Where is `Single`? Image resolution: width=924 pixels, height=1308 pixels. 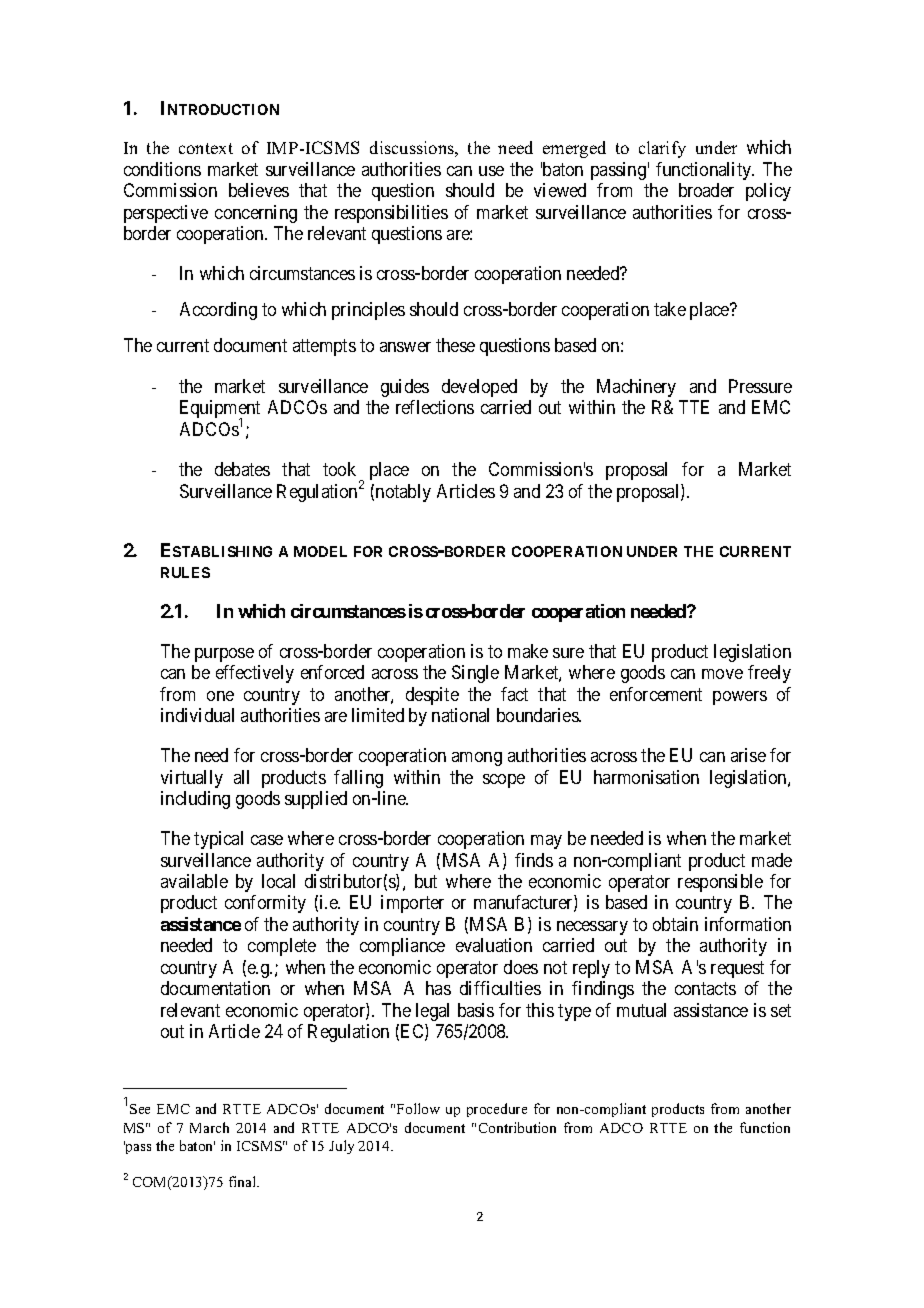
Single is located at coordinates (475, 674).
